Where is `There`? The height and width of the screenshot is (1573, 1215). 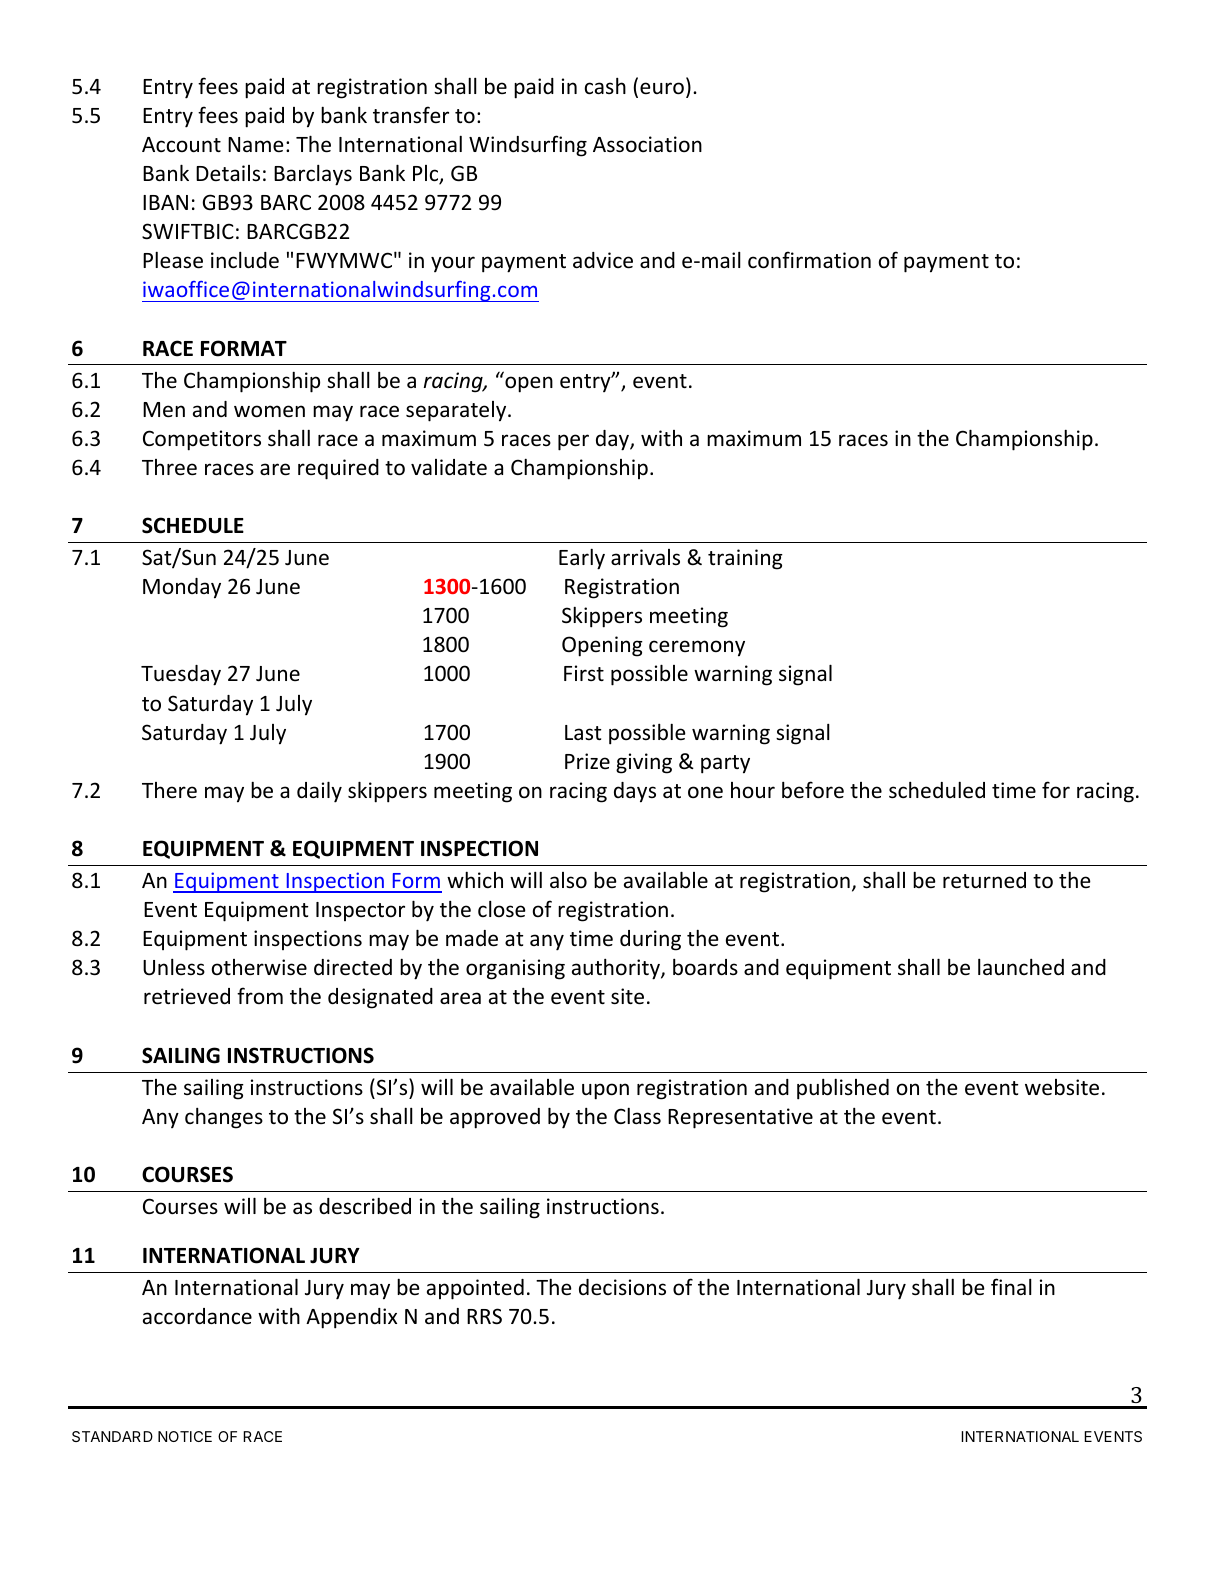 There is located at coordinates (169, 790).
